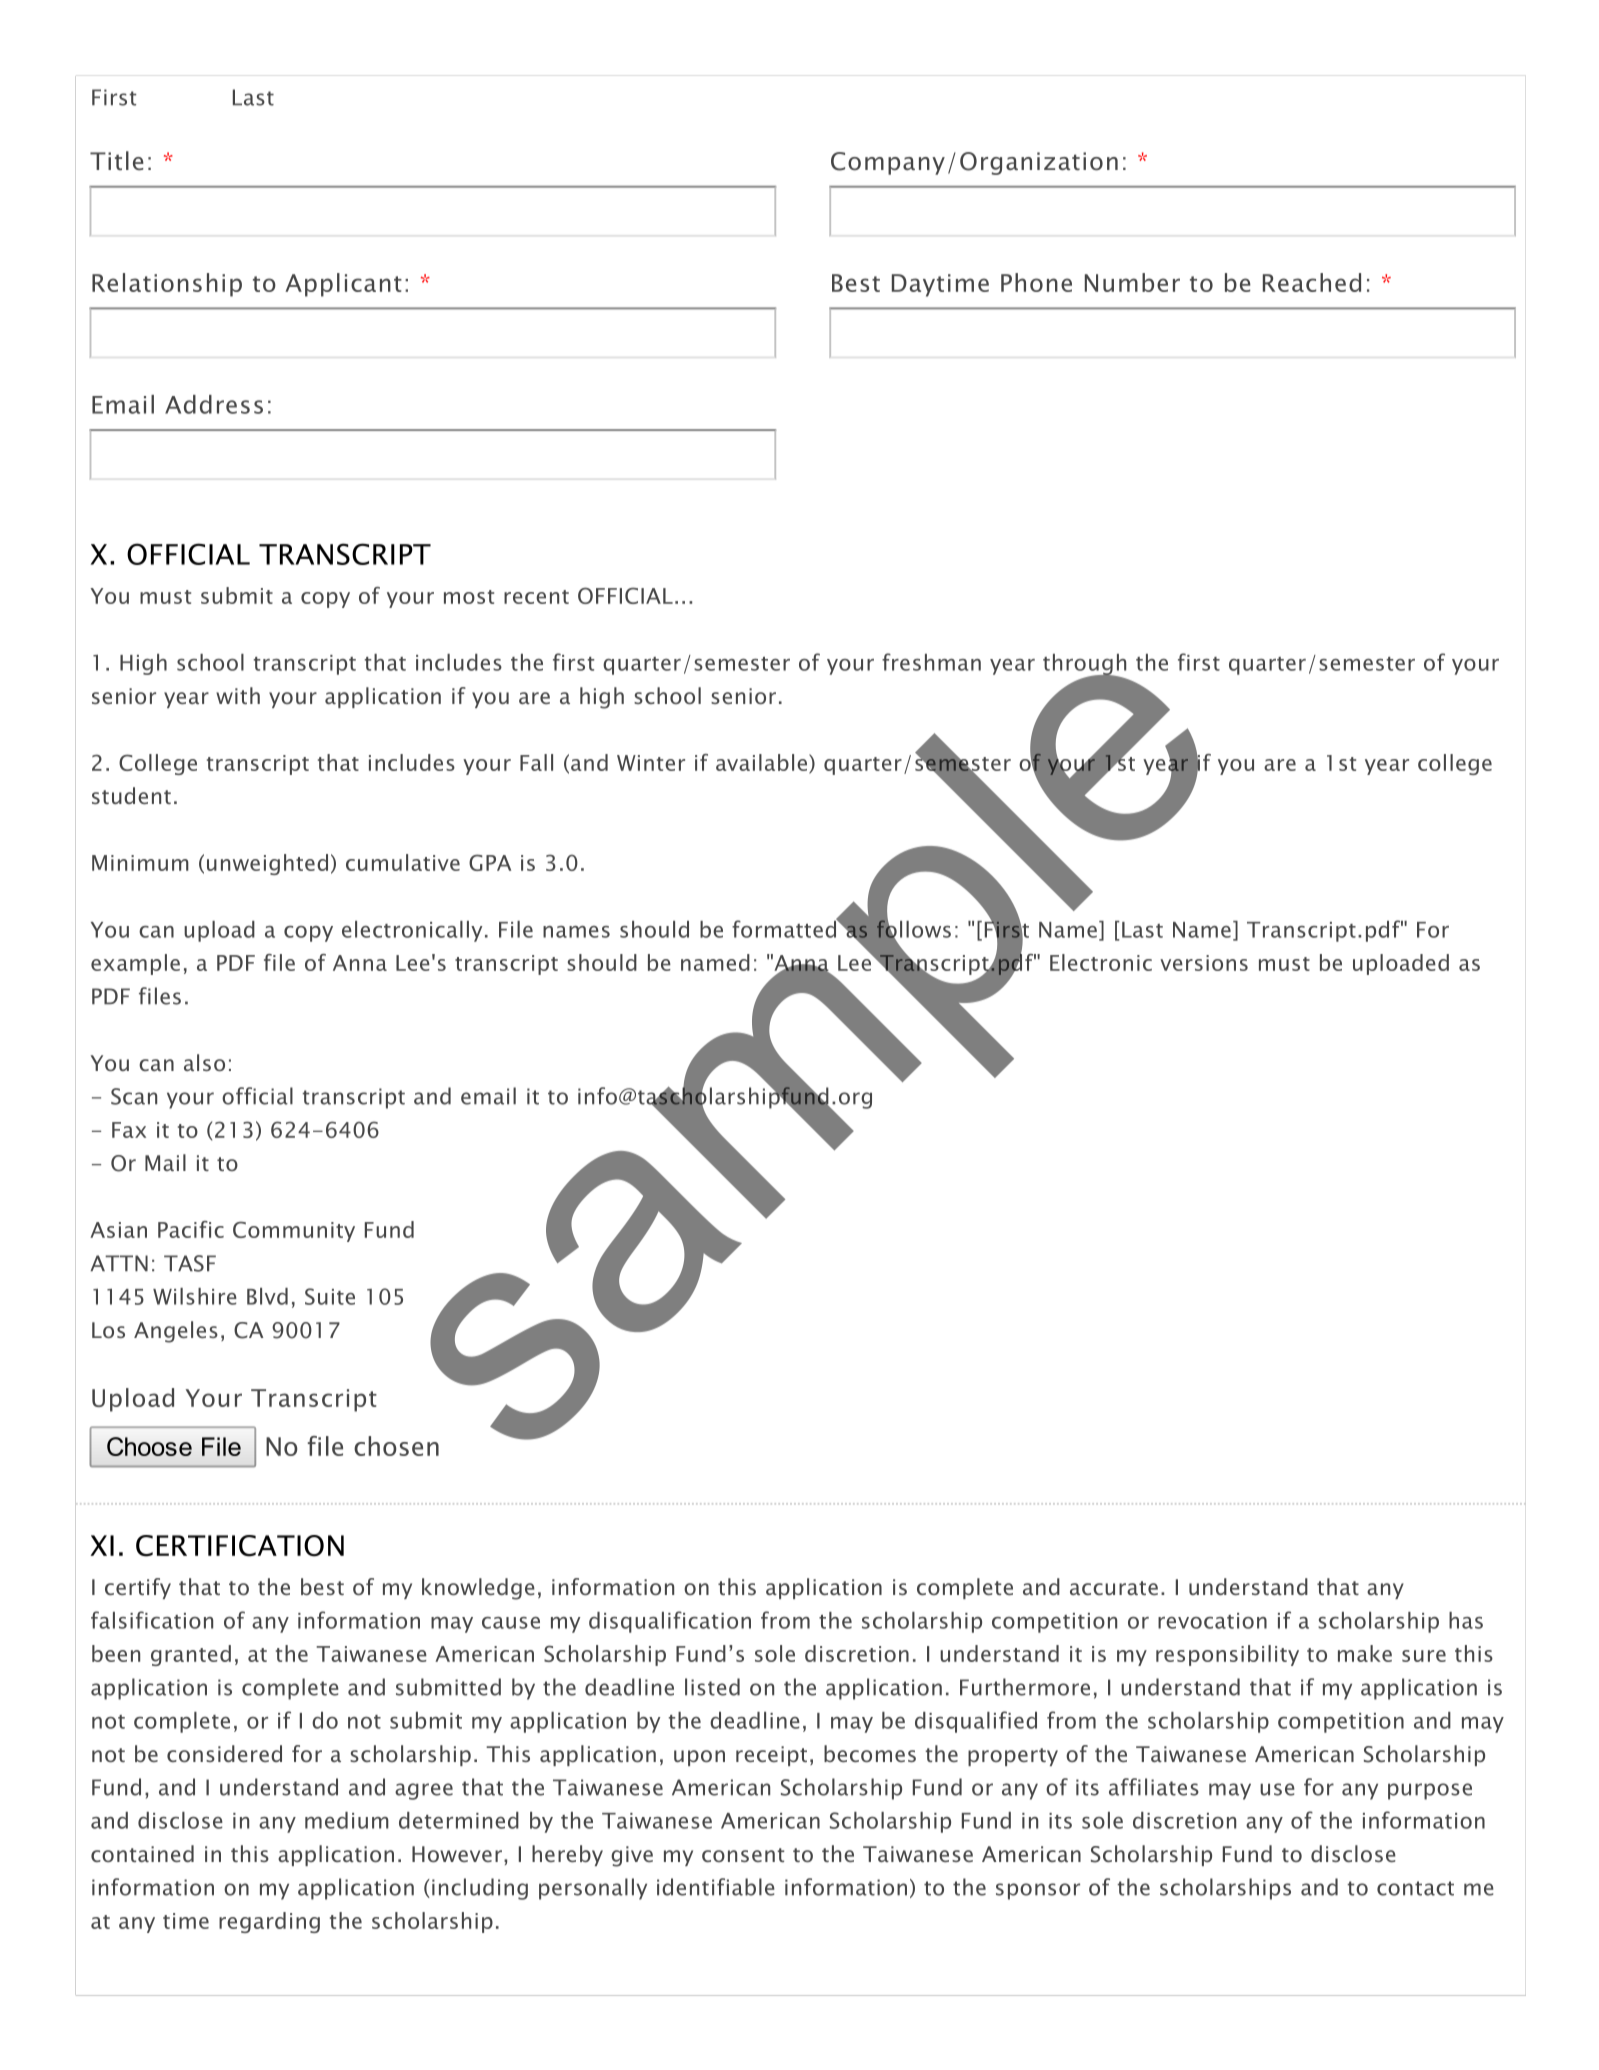 This screenshot has height=2070, width=1599. I want to click on CERTIFICATION, so click(240, 1546).
